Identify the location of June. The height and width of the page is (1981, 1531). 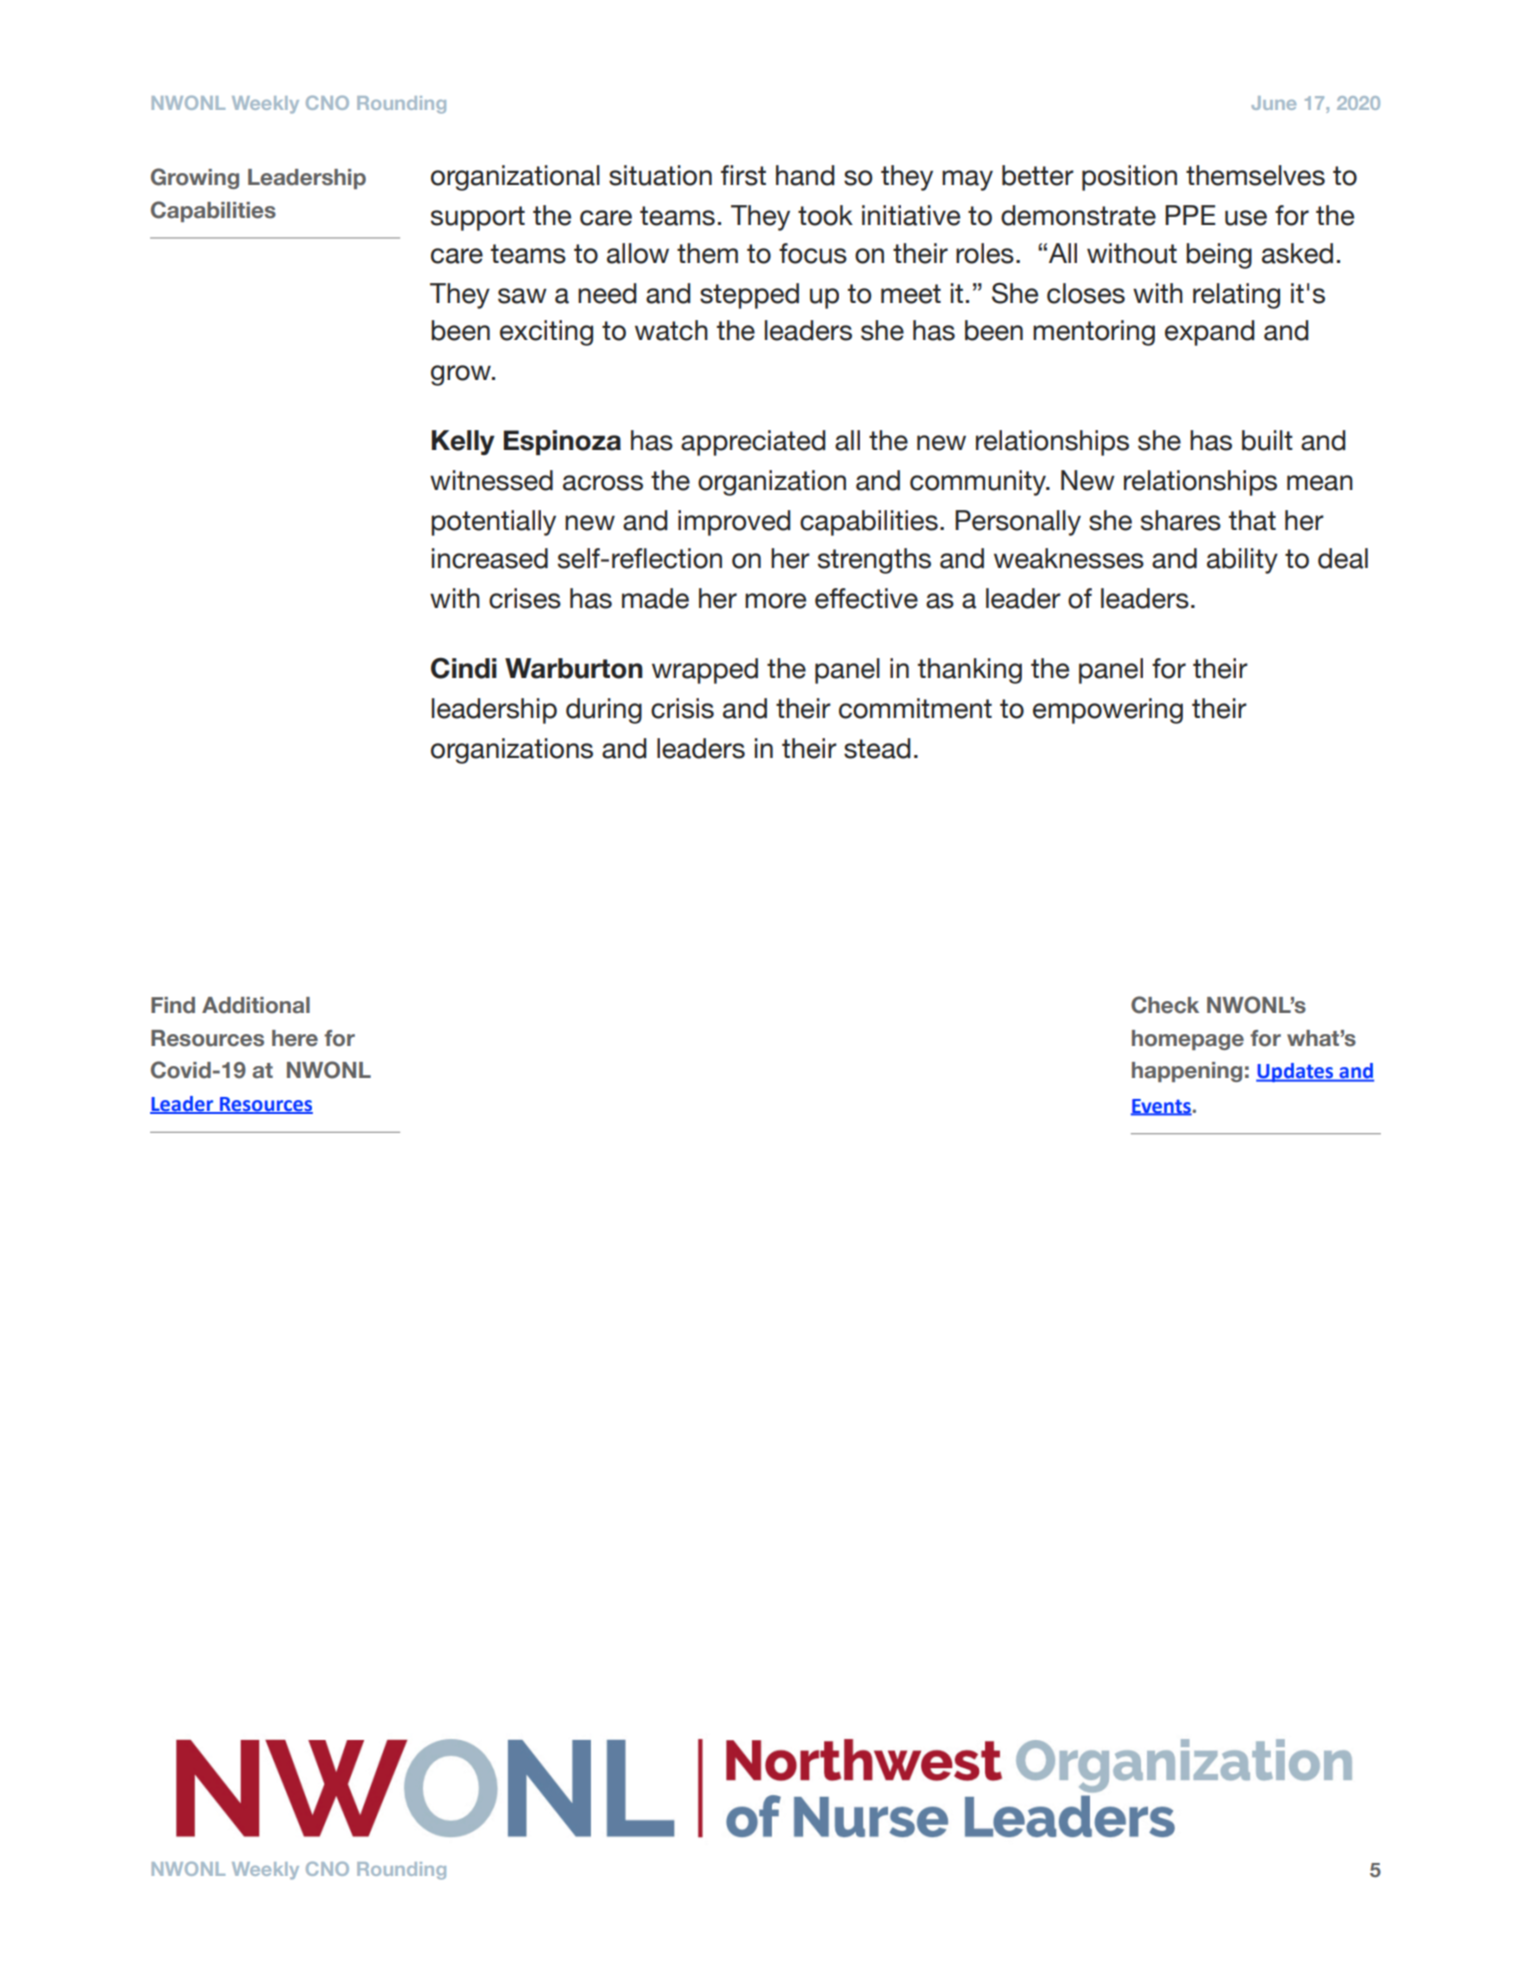
(1274, 103).
